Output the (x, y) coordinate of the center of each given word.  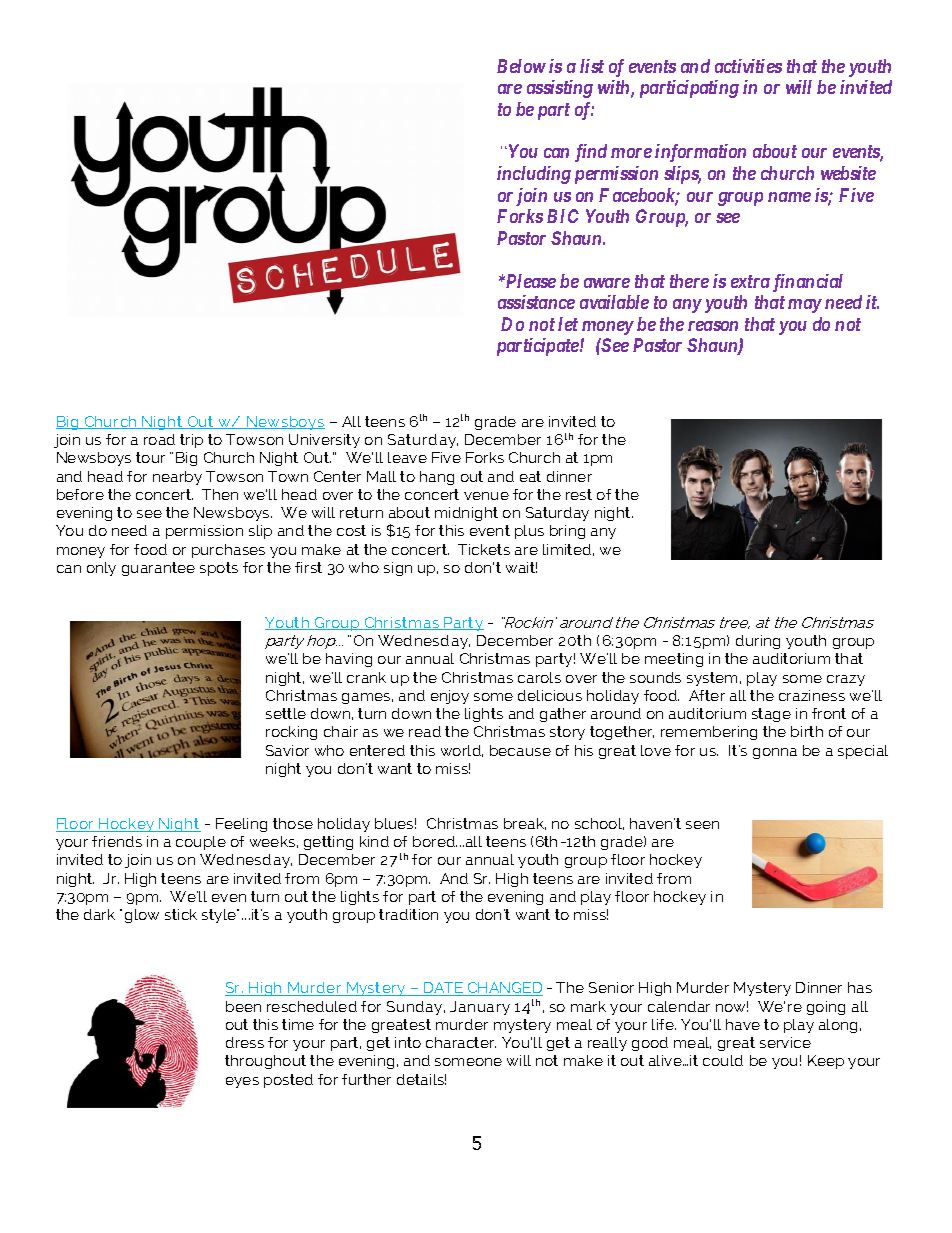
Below (521, 66)
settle (286, 713)
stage (771, 715)
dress (245, 1042)
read (425, 731)
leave (407, 457)
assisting (560, 89)
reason (713, 326)
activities (748, 66)
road (159, 439)
